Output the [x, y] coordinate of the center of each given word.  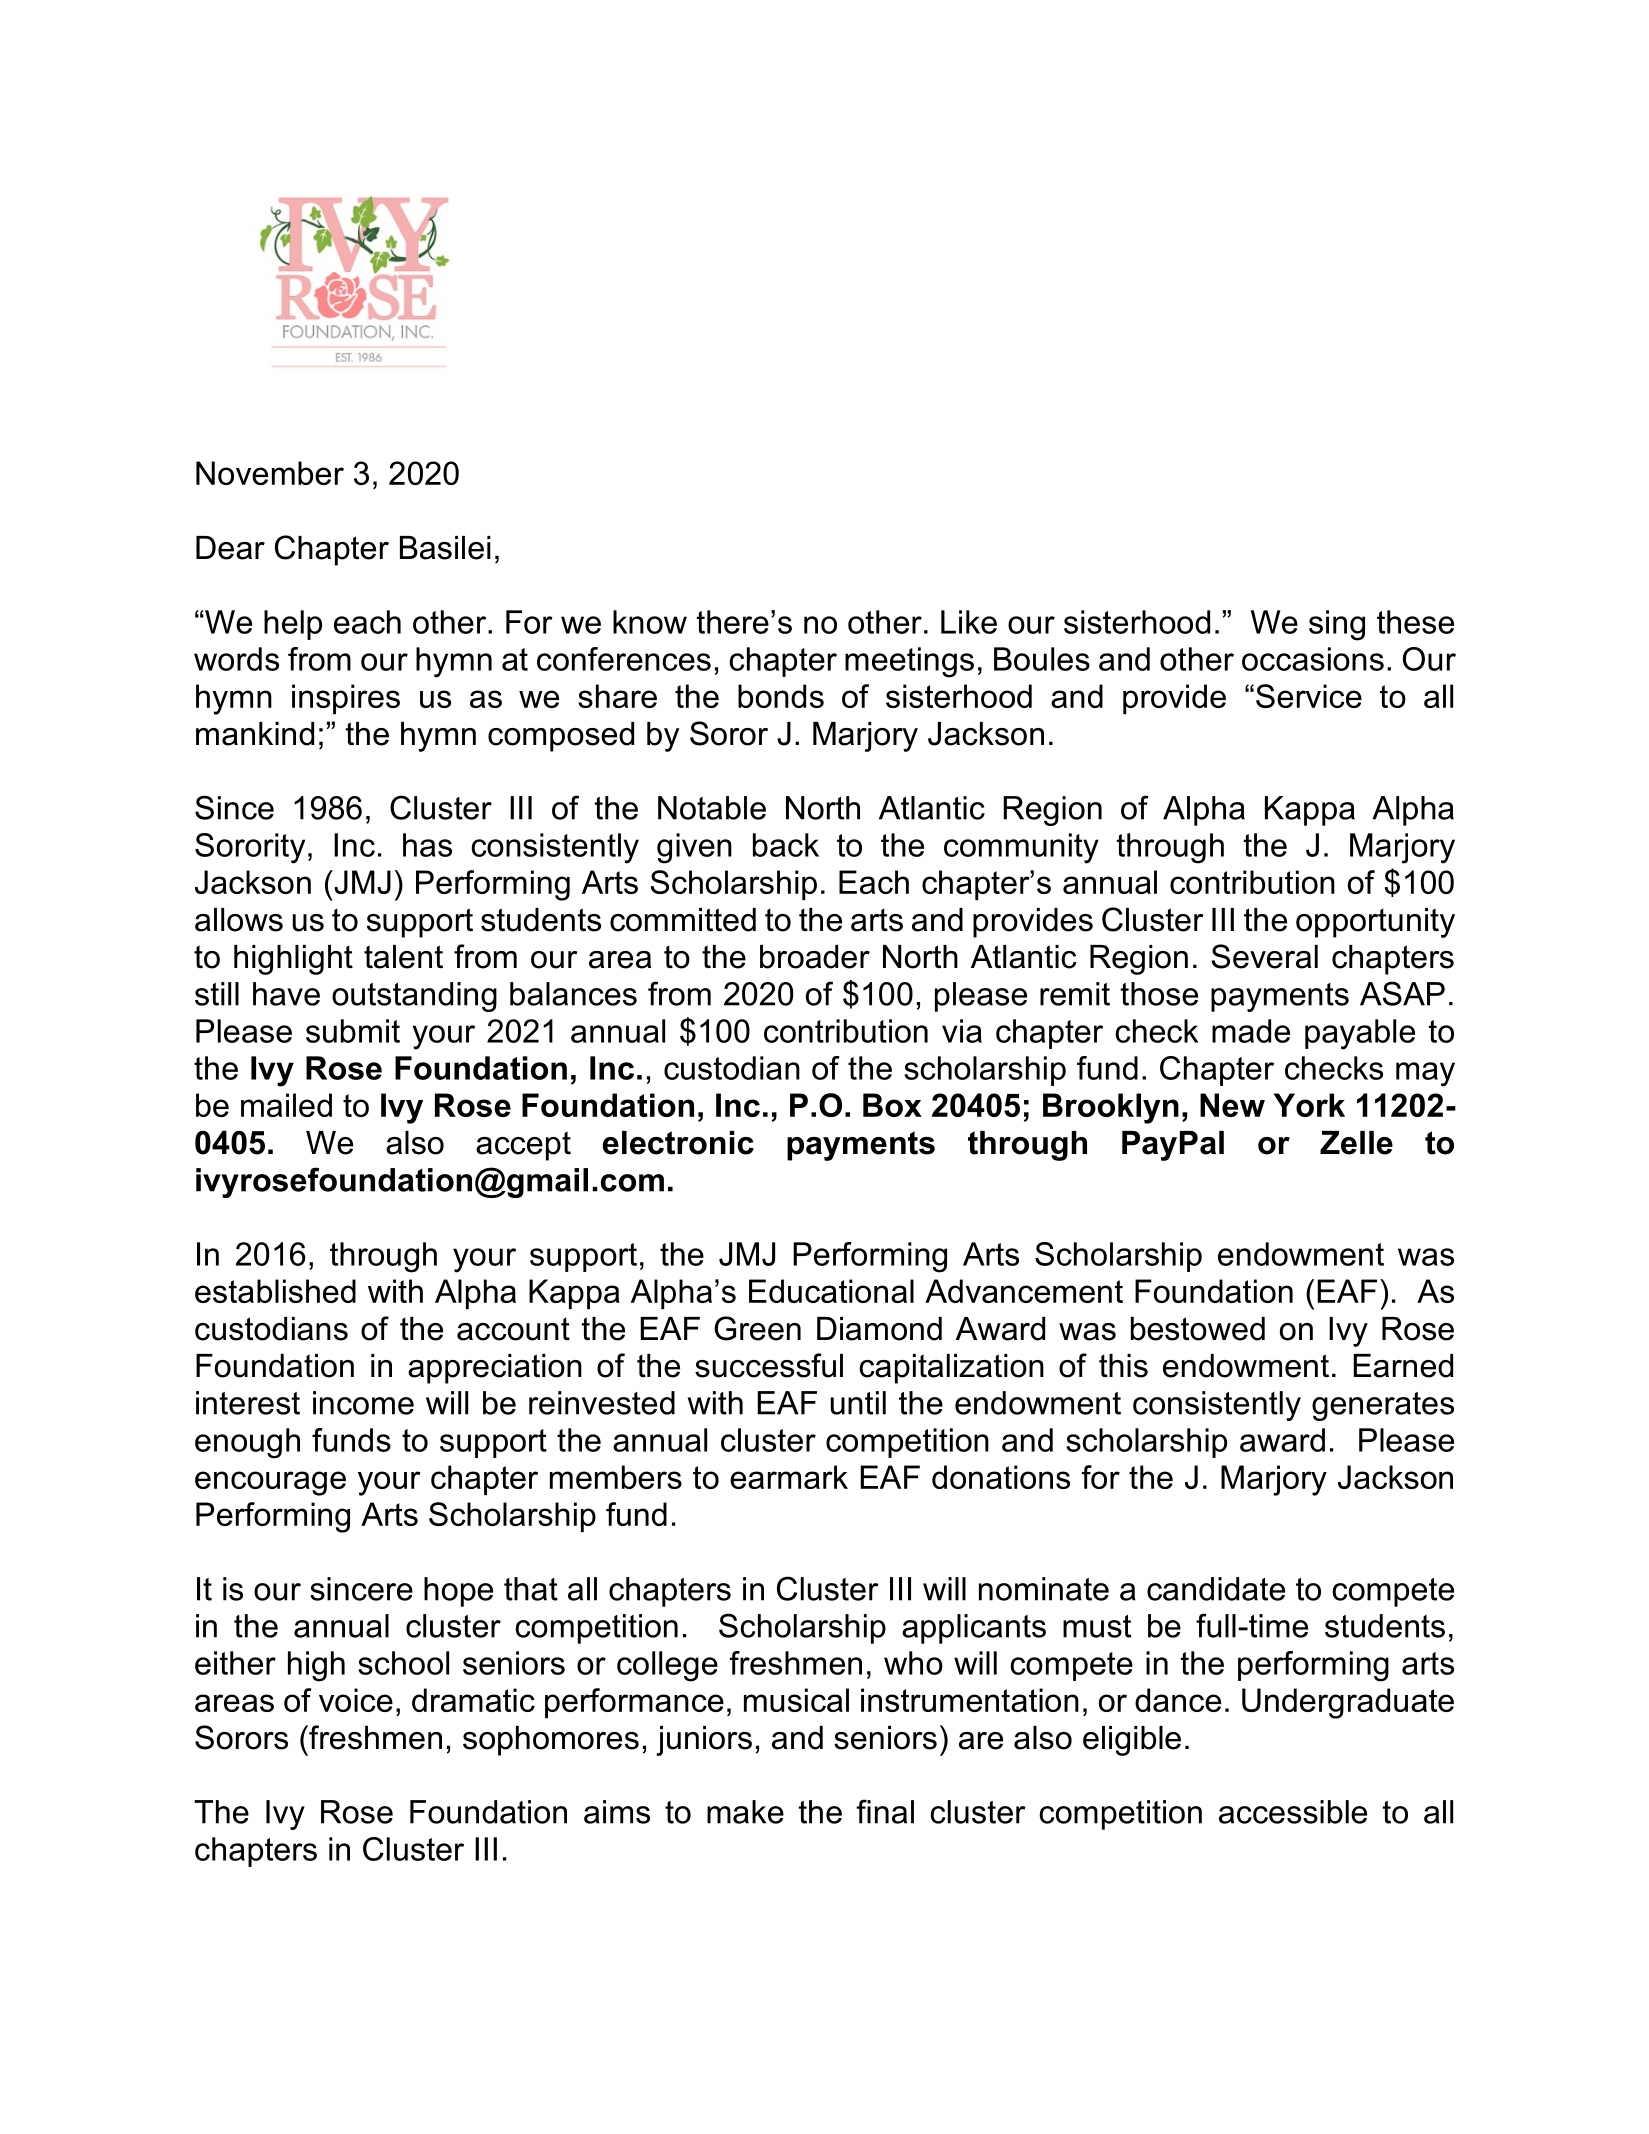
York [1309, 1105]
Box [892, 1105]
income [363, 1403]
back [786, 845]
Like [969, 622]
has [427, 845]
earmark [789, 1477]
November [270, 473]
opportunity [1375, 923]
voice [356, 1700]
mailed [286, 1105]
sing [1337, 625]
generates [1383, 1406]
